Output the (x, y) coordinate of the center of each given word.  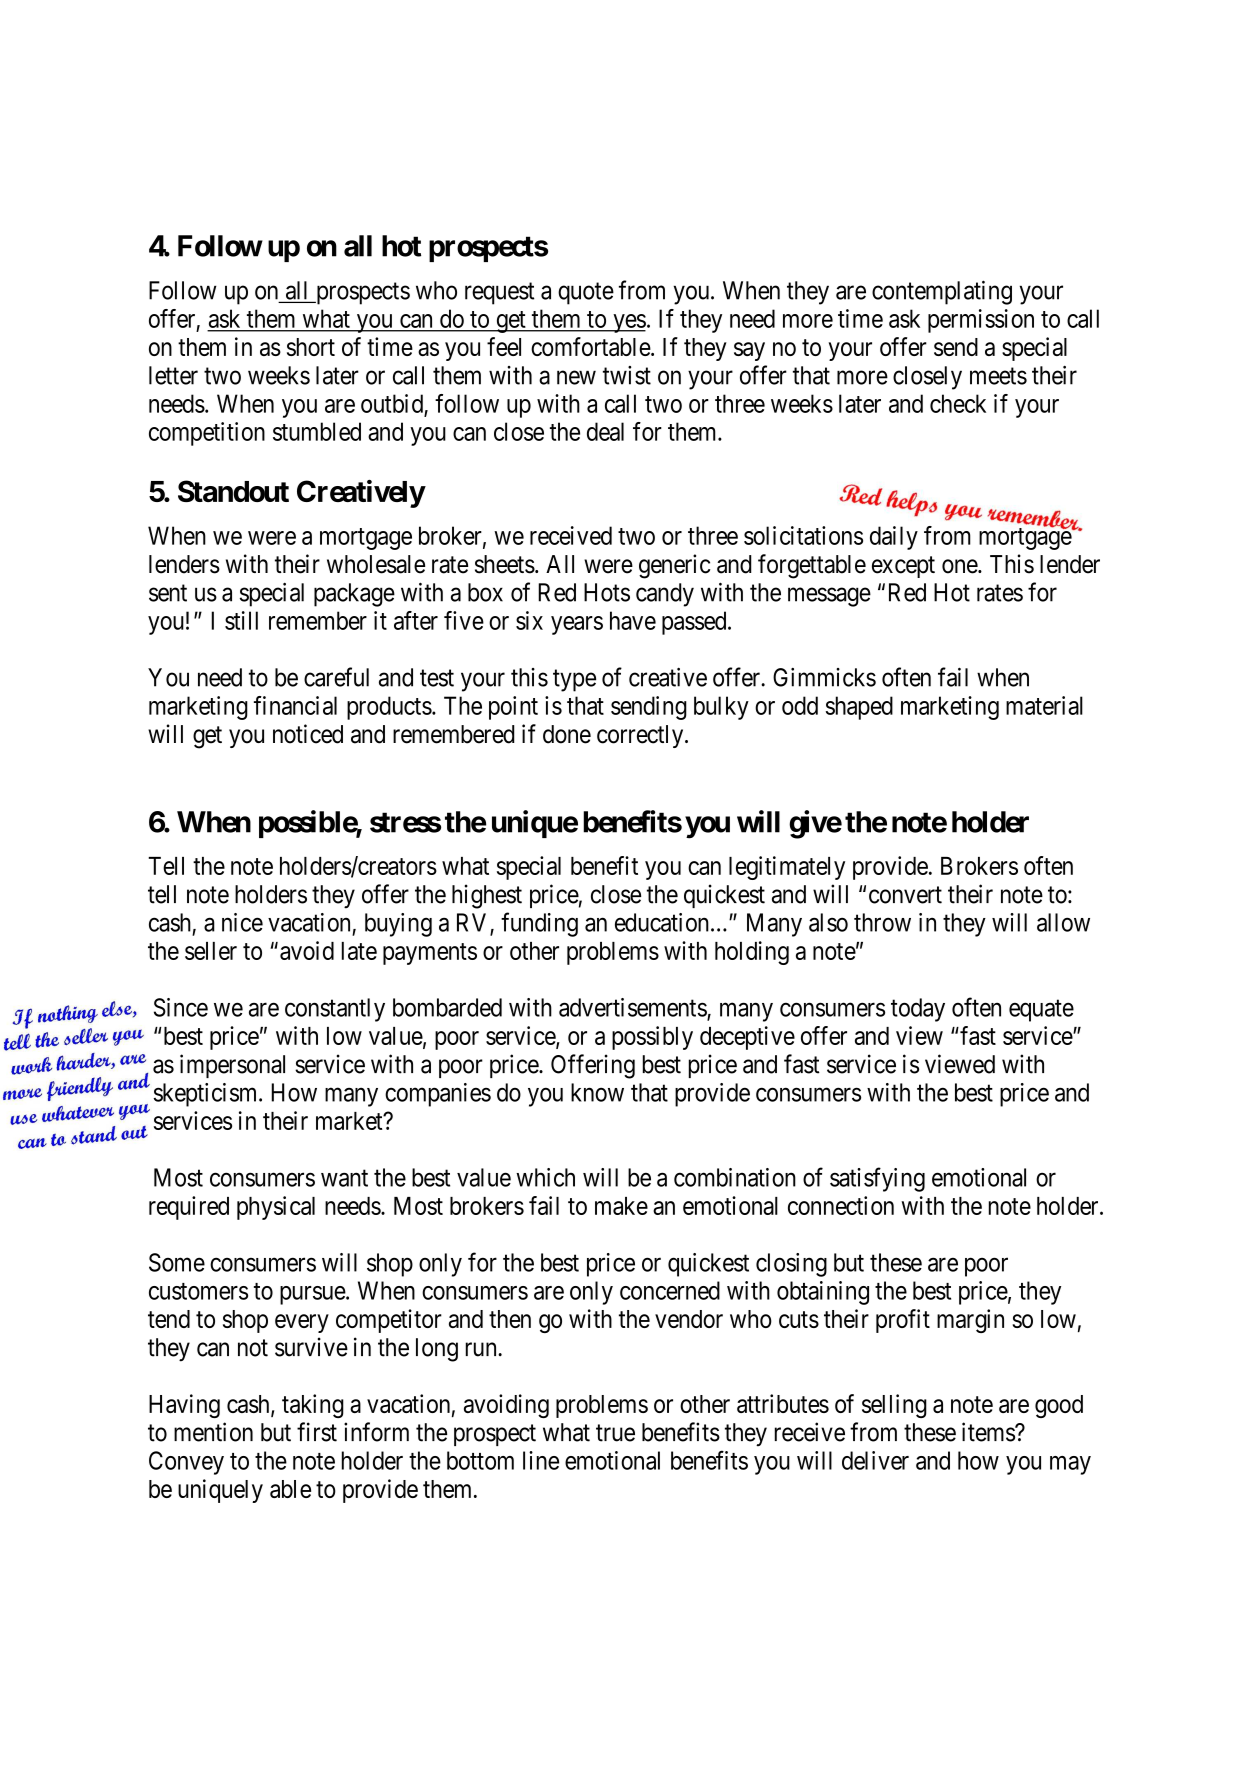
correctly (641, 736)
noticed (308, 734)
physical (276, 1208)
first (317, 1432)
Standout (233, 491)
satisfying (877, 1179)
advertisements (633, 1008)
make (621, 1206)
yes (628, 323)
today (918, 1010)
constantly (335, 1010)
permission (981, 321)
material (1044, 705)
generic (674, 566)
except (903, 567)
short (311, 347)
